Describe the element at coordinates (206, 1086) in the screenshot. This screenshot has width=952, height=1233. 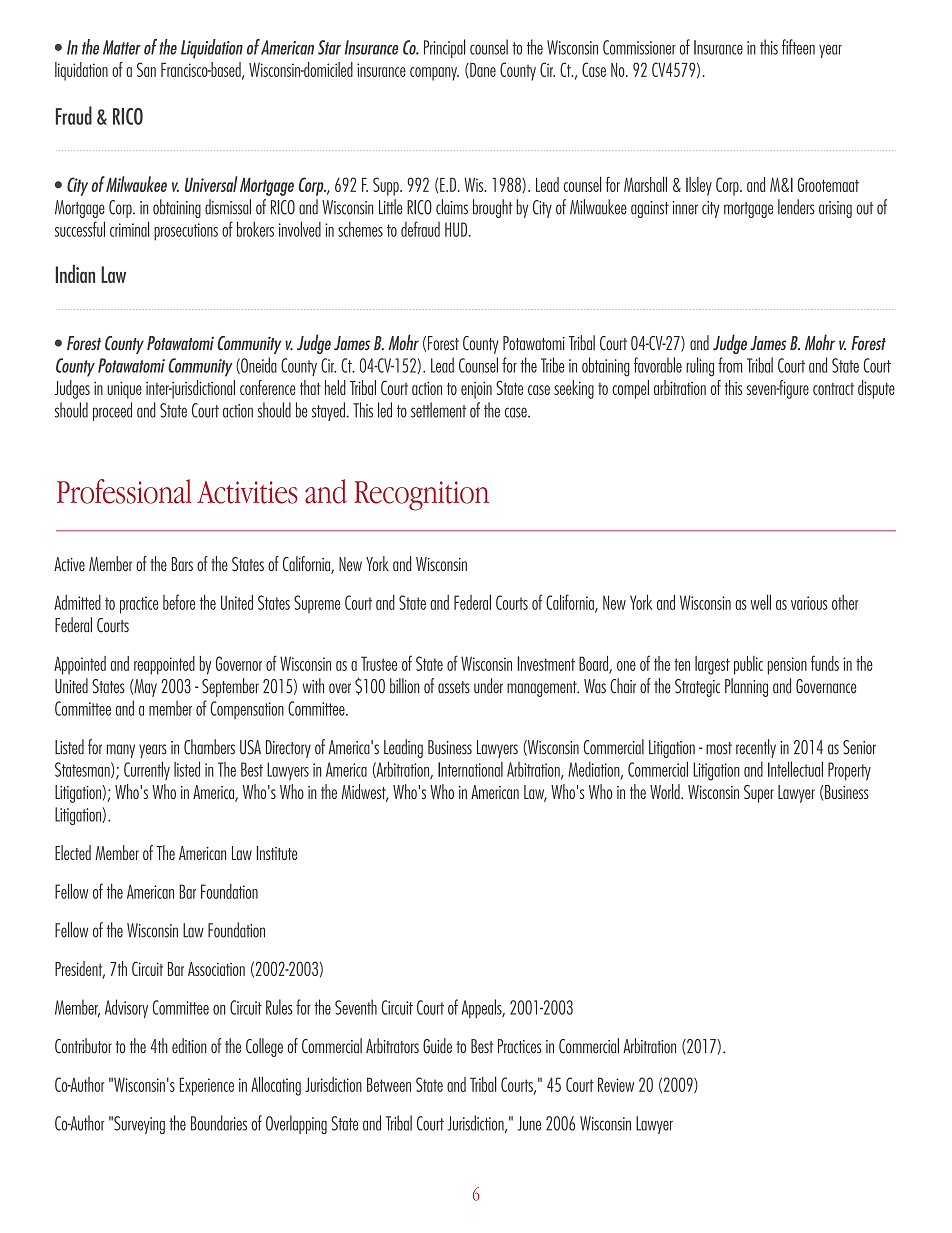
I see `Experience` at that location.
